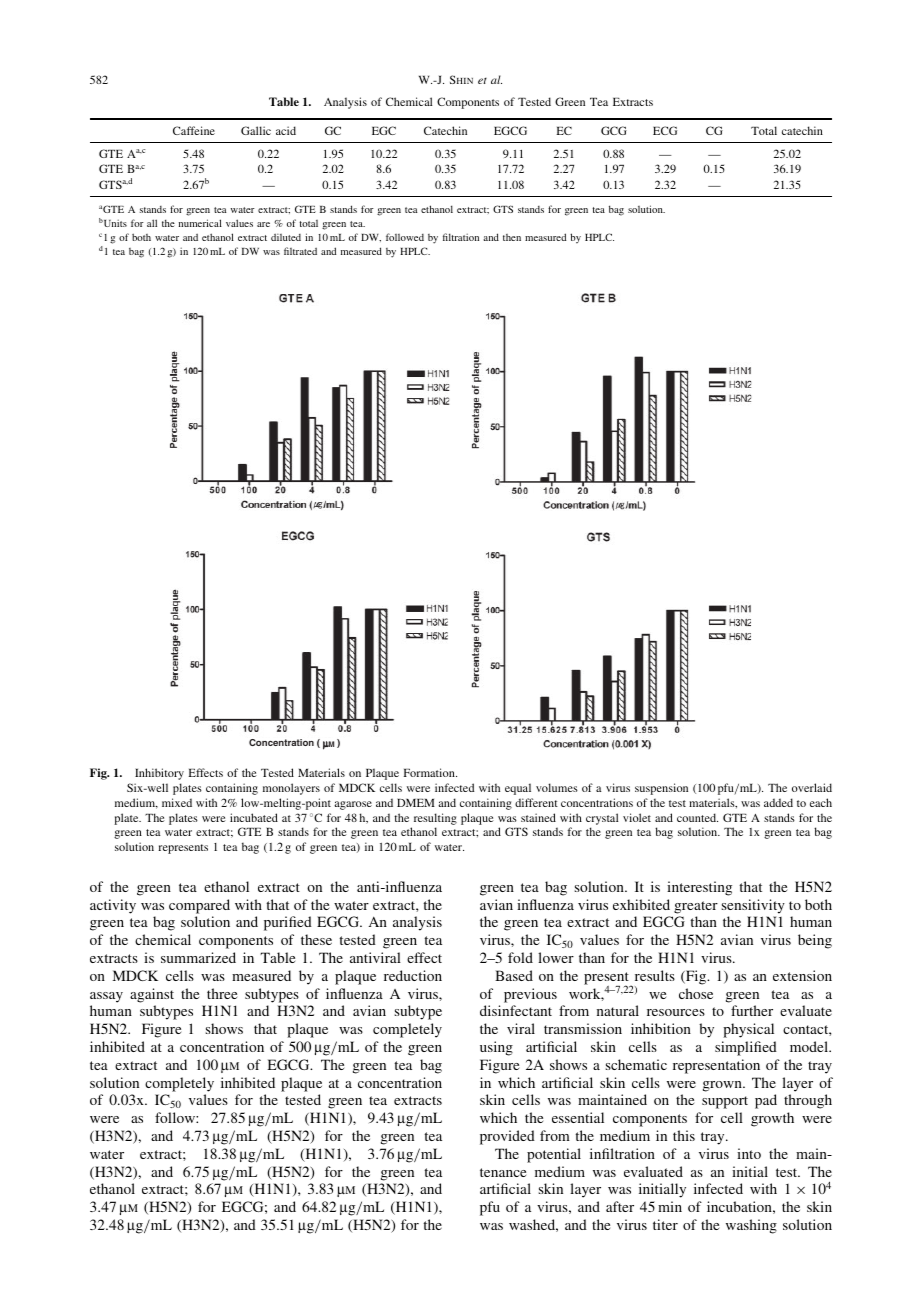 The image size is (924, 1308). Describe the element at coordinates (512, 237) in the screenshot. I see `then` at that location.
